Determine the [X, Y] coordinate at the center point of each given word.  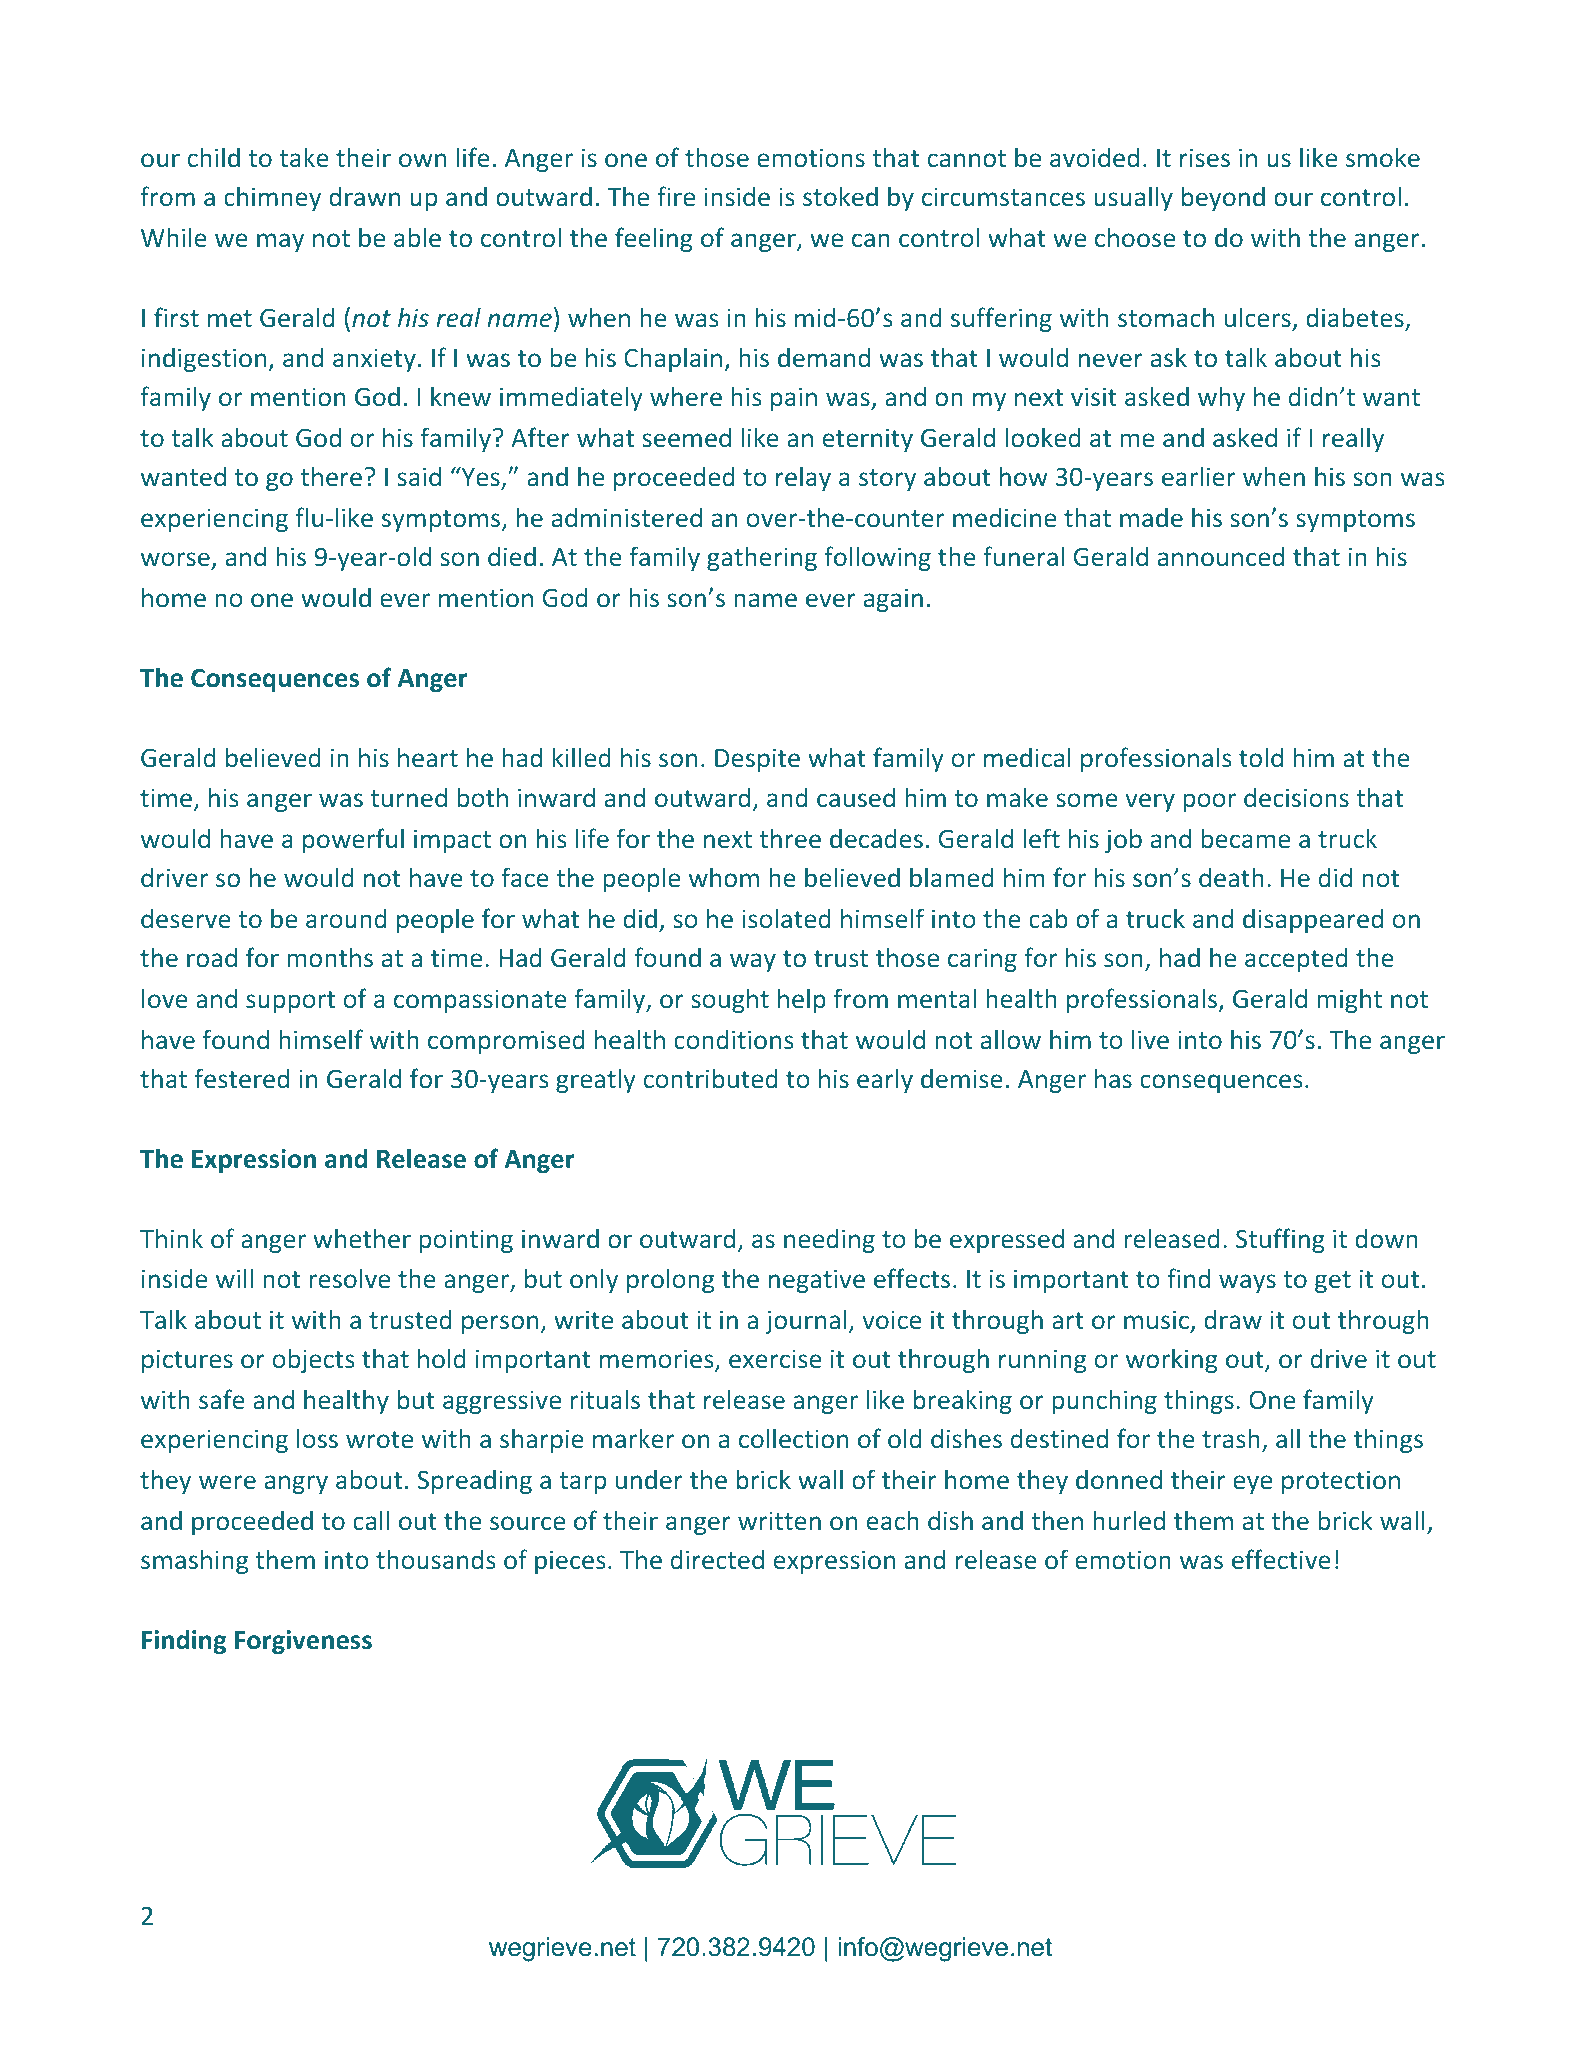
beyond [1223, 198]
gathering [762, 558]
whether [362, 1238]
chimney [272, 198]
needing [829, 1240]
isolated [786, 918]
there [331, 476]
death [1231, 877]
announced [1221, 556]
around [346, 918]
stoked [840, 196]
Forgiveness [303, 1642]
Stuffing [1280, 1240]
